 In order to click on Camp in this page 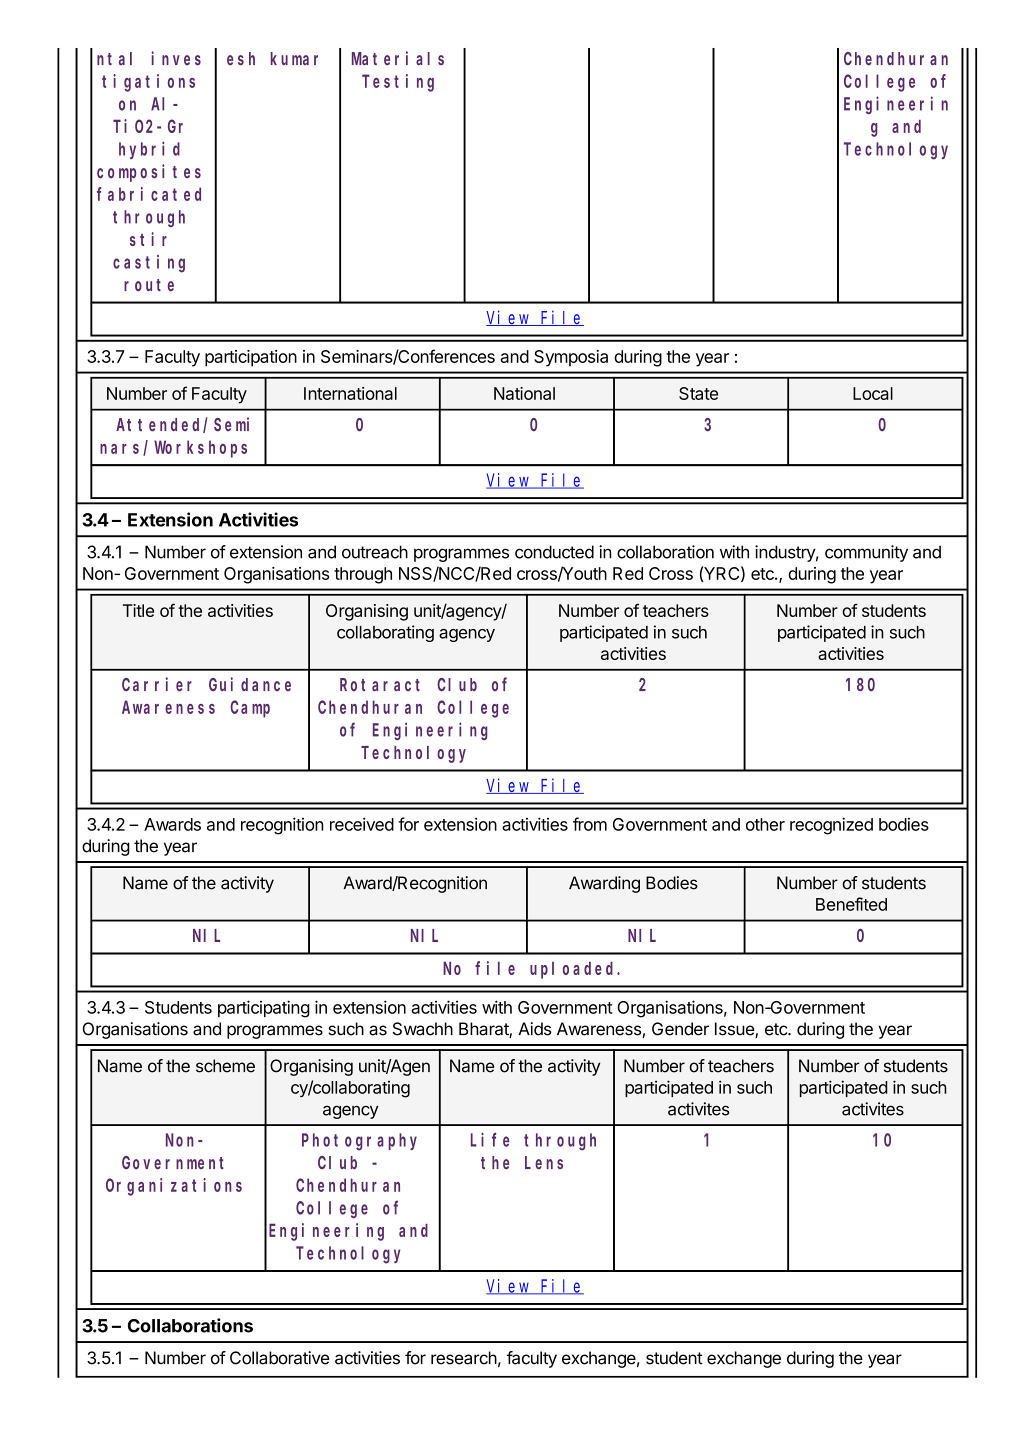, I will do `click(250, 709)`.
